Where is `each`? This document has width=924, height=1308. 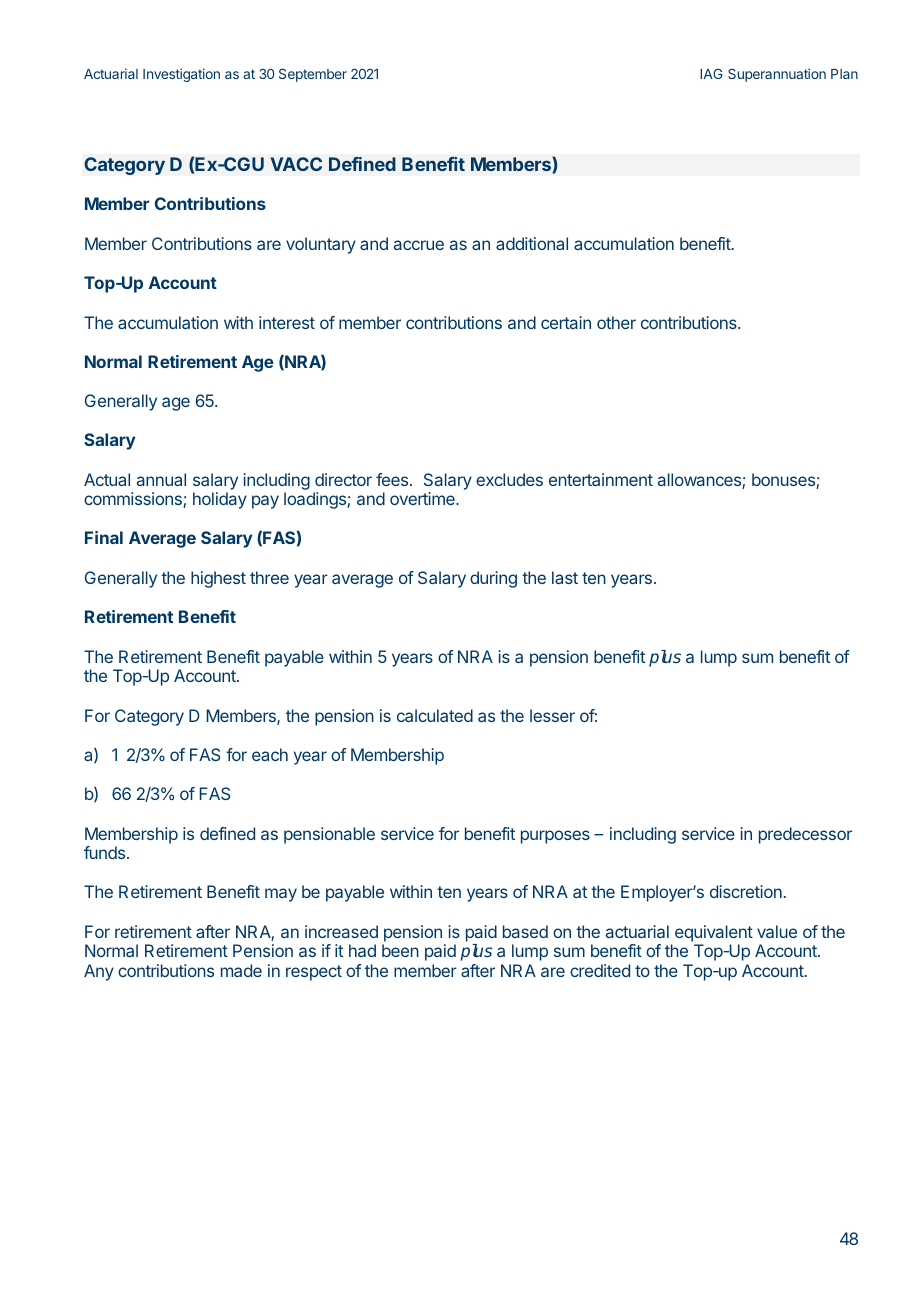
each is located at coordinates (270, 754).
